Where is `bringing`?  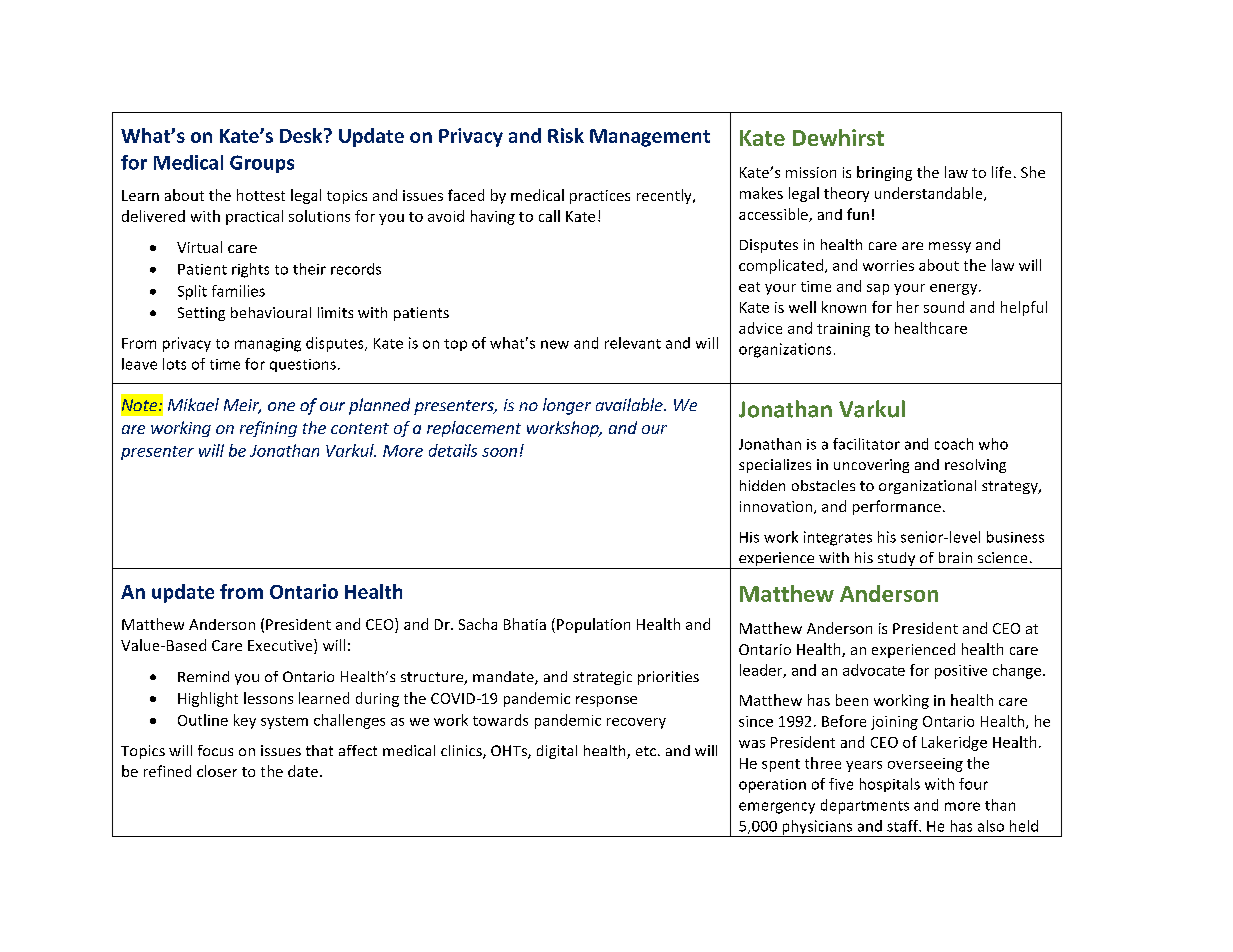
bringing is located at coordinates (884, 173).
